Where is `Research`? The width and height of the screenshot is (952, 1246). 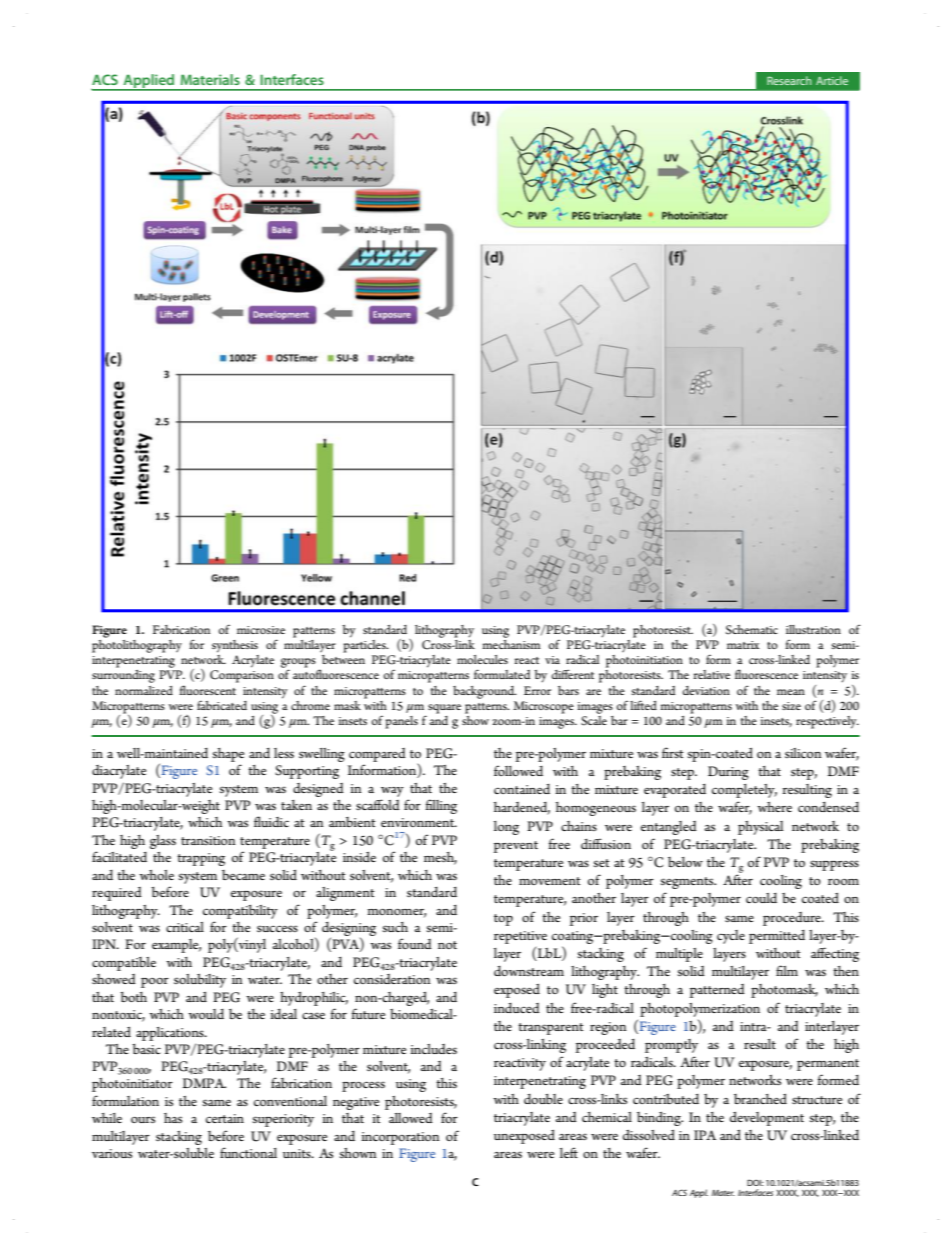
Research is located at coordinates (789, 80).
